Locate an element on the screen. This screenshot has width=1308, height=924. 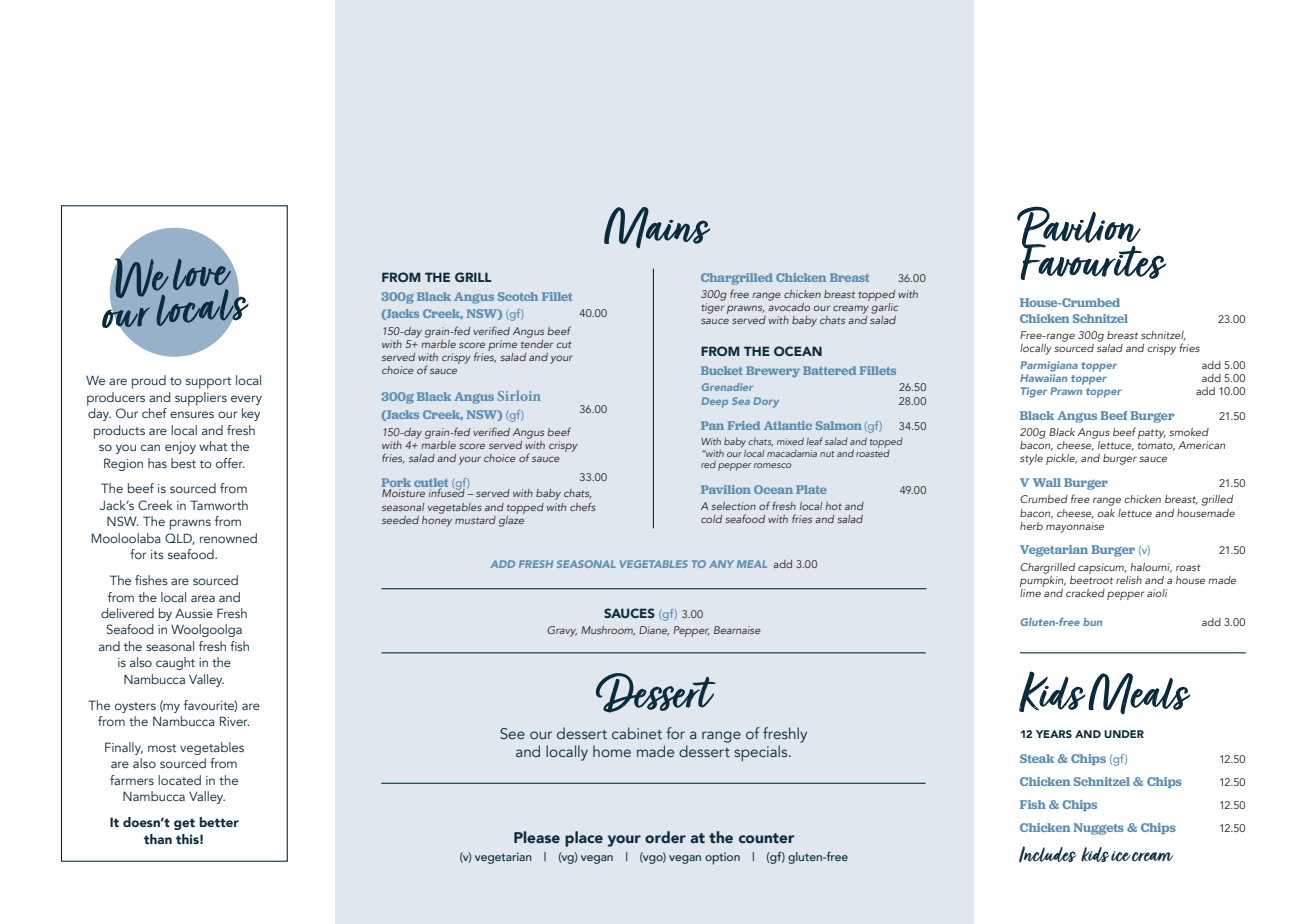
cold is located at coordinates (711, 519).
